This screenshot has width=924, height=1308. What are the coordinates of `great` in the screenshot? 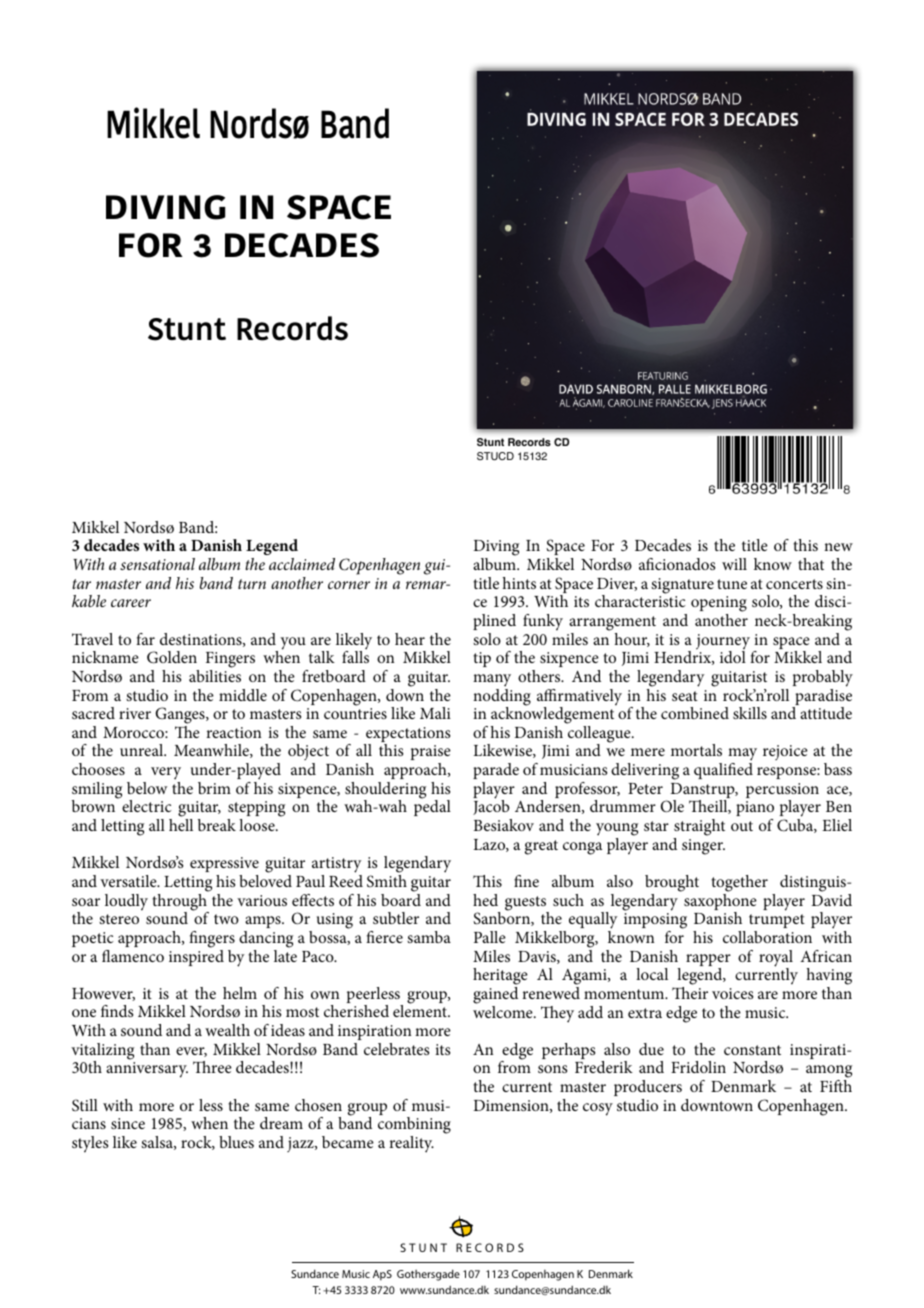 It's located at (541, 847).
